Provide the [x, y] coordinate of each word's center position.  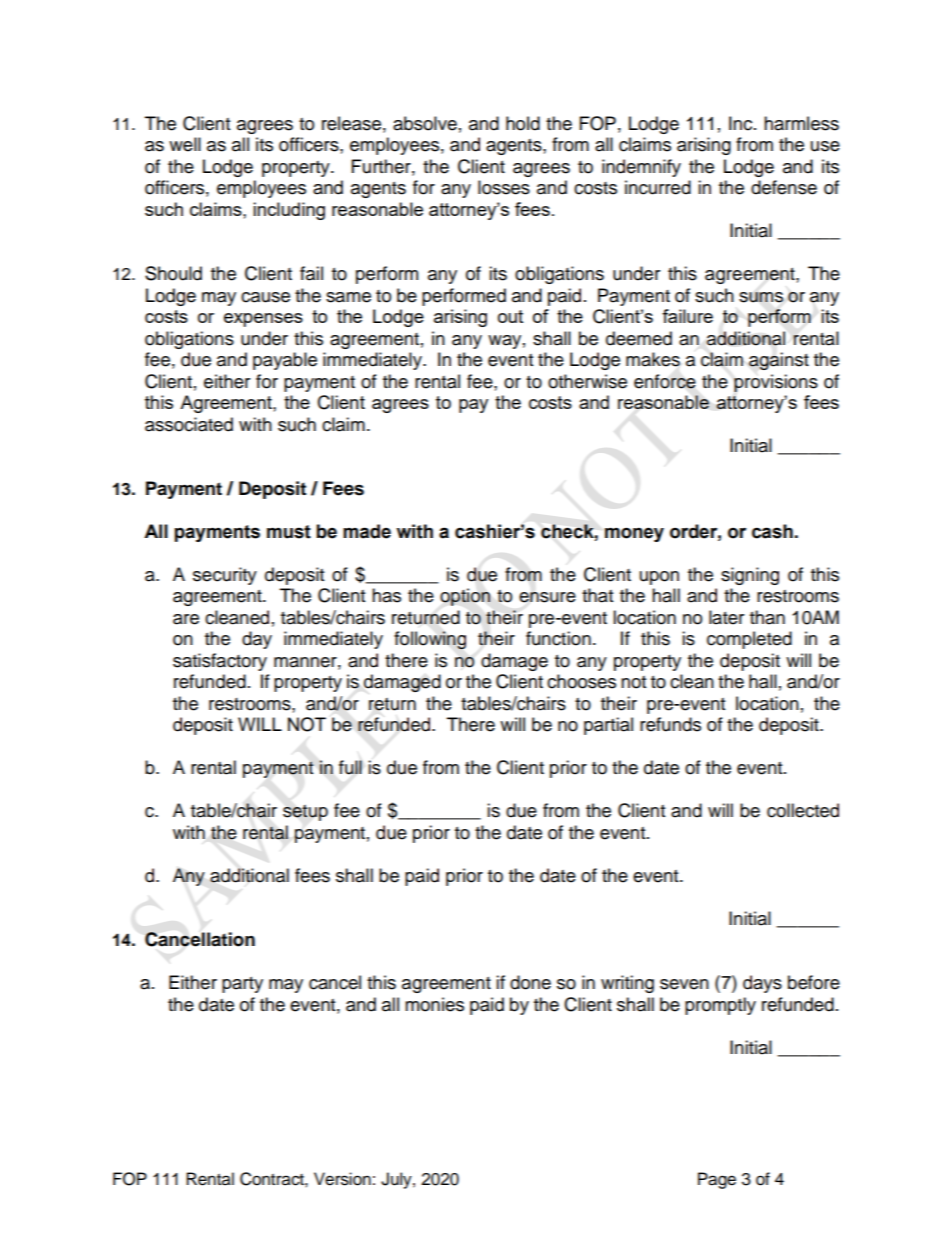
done [530, 982]
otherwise [587, 381]
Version [342, 1179]
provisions [776, 383]
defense [784, 187]
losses [504, 187]
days [762, 984]
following [430, 640]
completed [749, 640]
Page [717, 1180]
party [242, 985]
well [185, 144]
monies [434, 1004]
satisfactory [220, 662]
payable [285, 361]
